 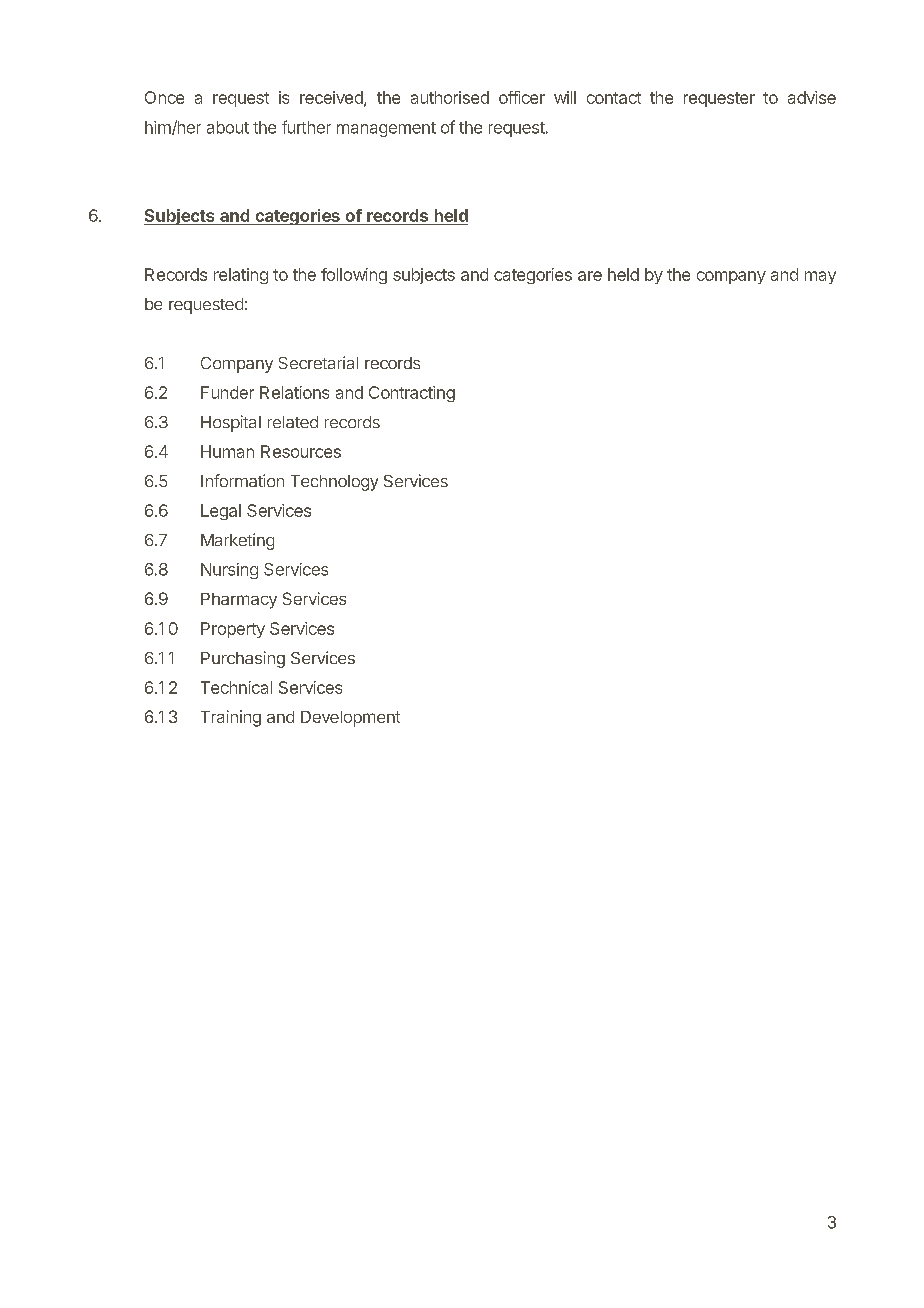 What do you see at coordinates (318, 362) in the screenshot?
I see `Secretarial` at bounding box center [318, 362].
